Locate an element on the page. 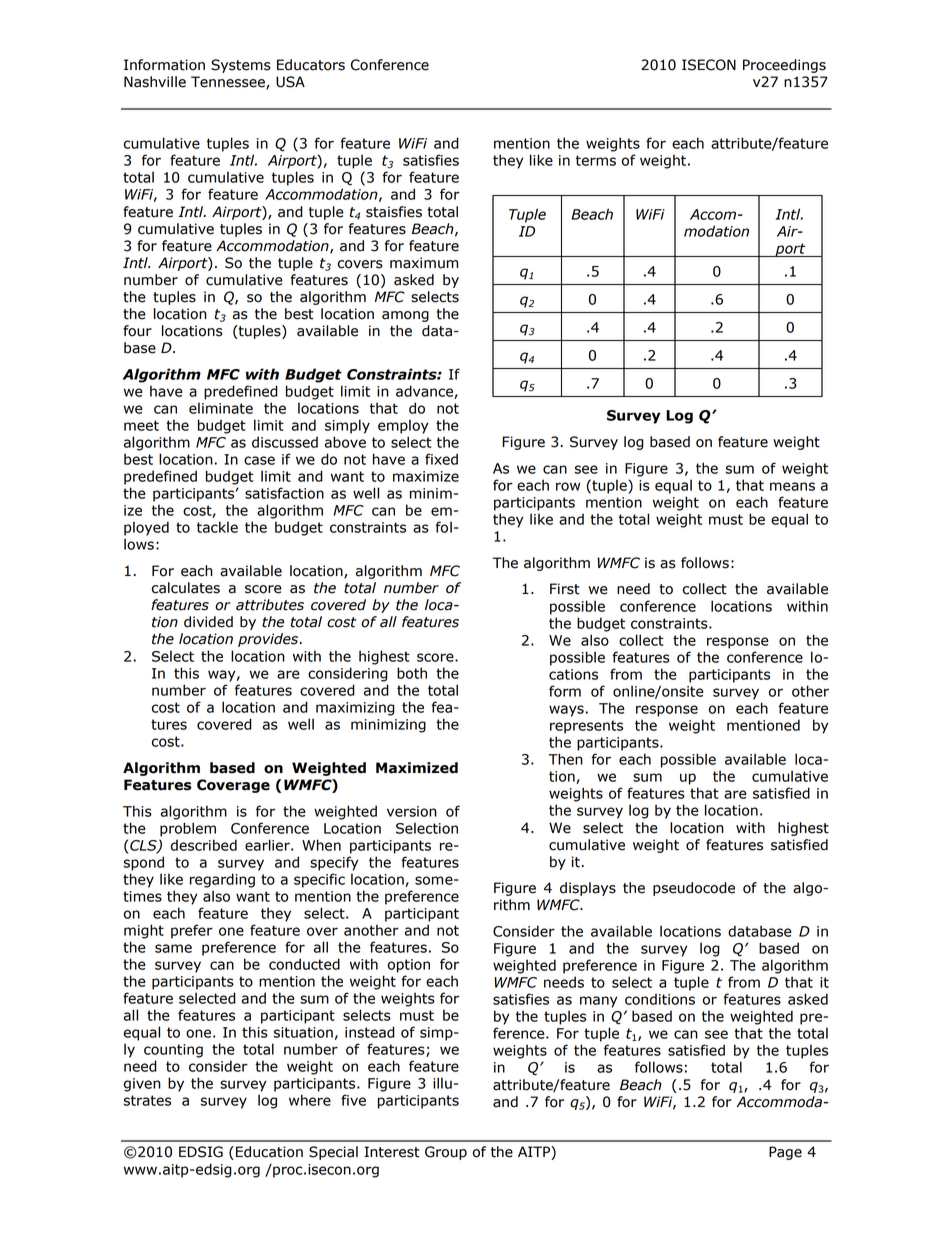  given is located at coordinates (142, 1085).
